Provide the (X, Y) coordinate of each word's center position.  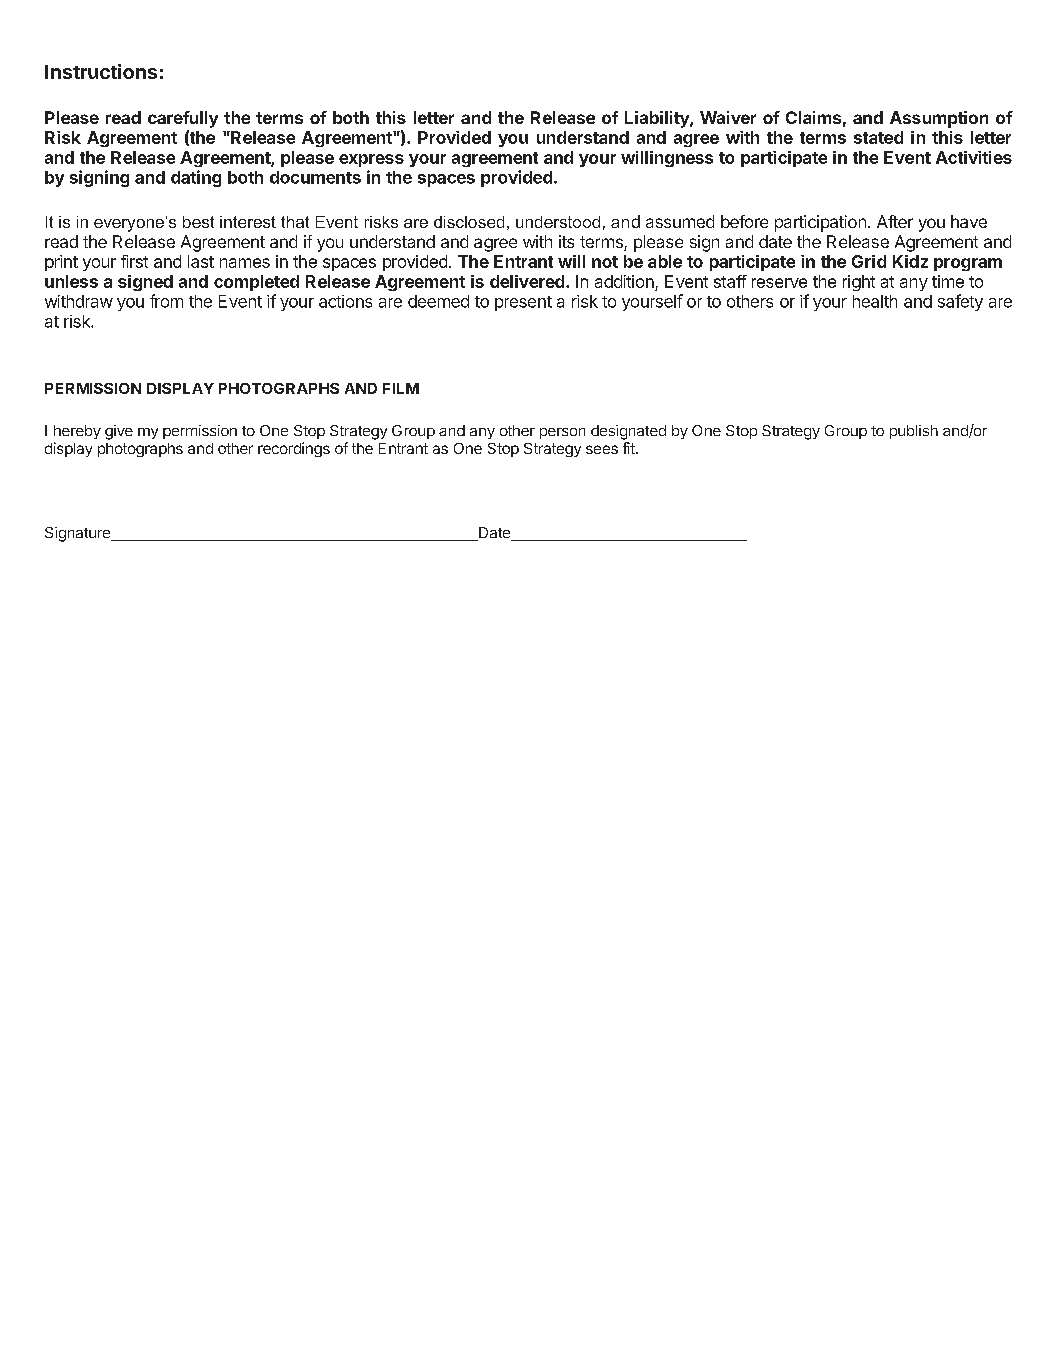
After (895, 221)
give (119, 432)
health (875, 301)
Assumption (939, 119)
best (198, 222)
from (166, 301)
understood (558, 222)
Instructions (101, 71)
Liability (658, 119)
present (523, 303)
